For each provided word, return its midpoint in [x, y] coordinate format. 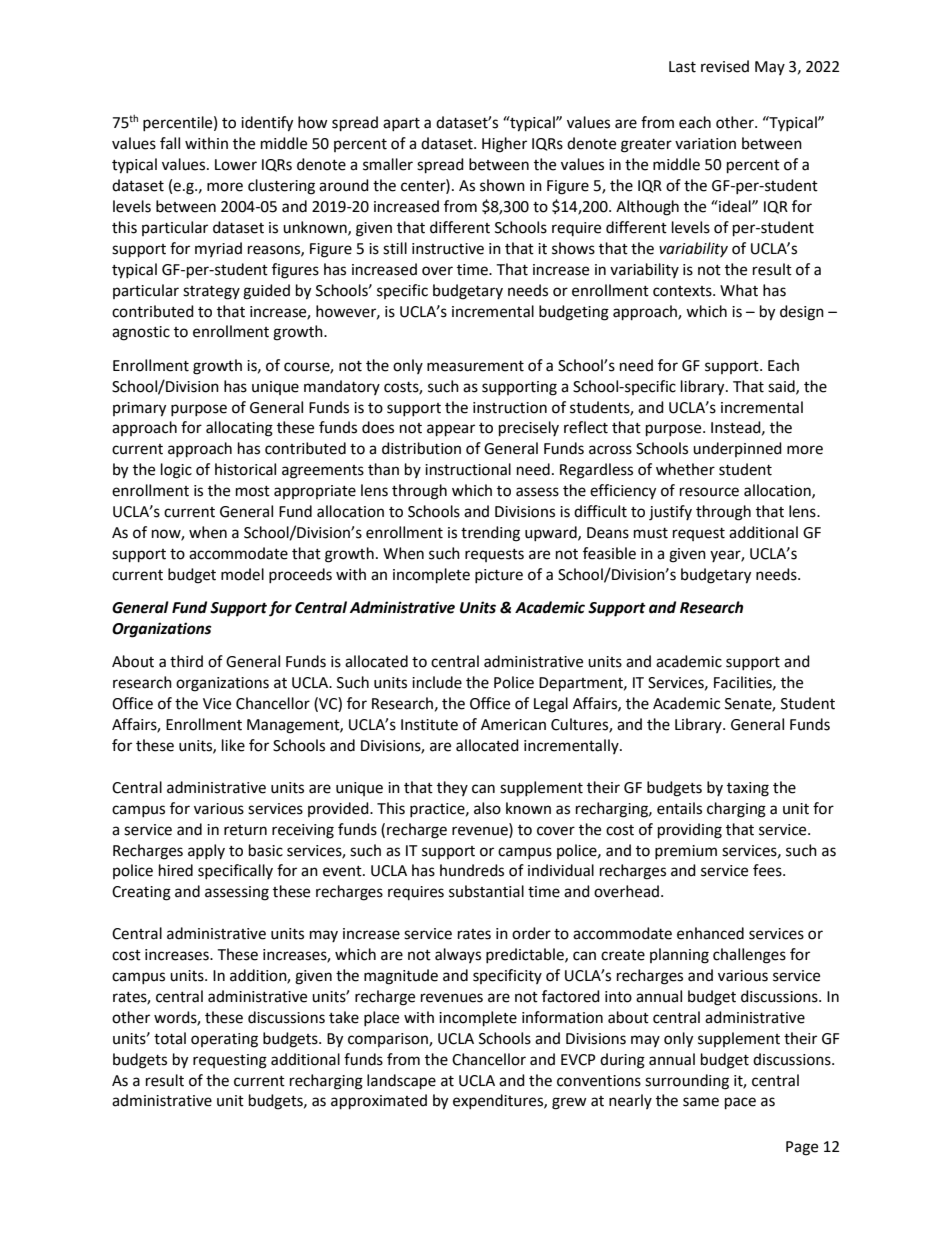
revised [725, 66]
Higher [504, 145]
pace [740, 1103]
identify [267, 124]
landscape [401, 1082]
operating [224, 1040]
